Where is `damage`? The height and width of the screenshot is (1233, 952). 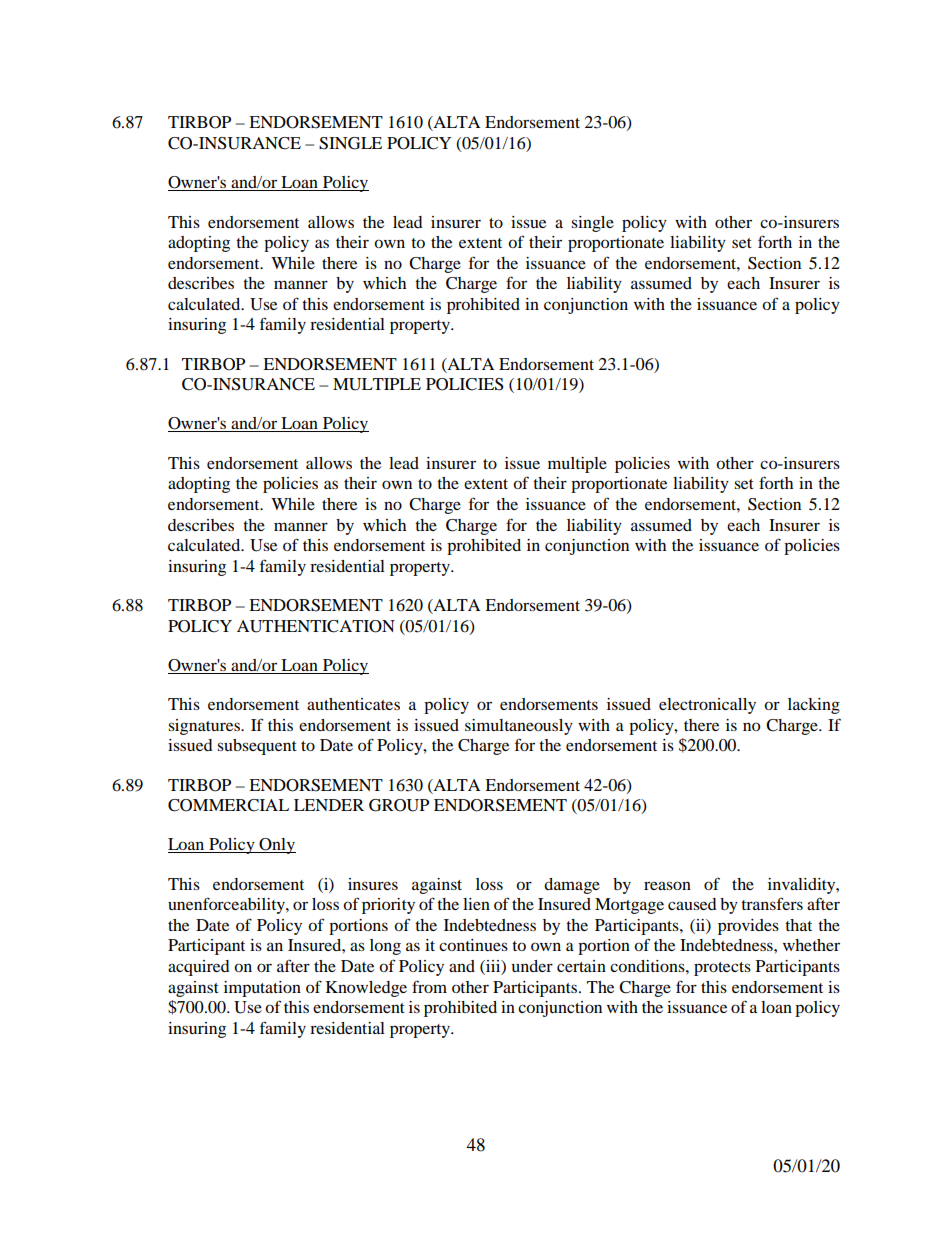
damage is located at coordinates (572, 886).
